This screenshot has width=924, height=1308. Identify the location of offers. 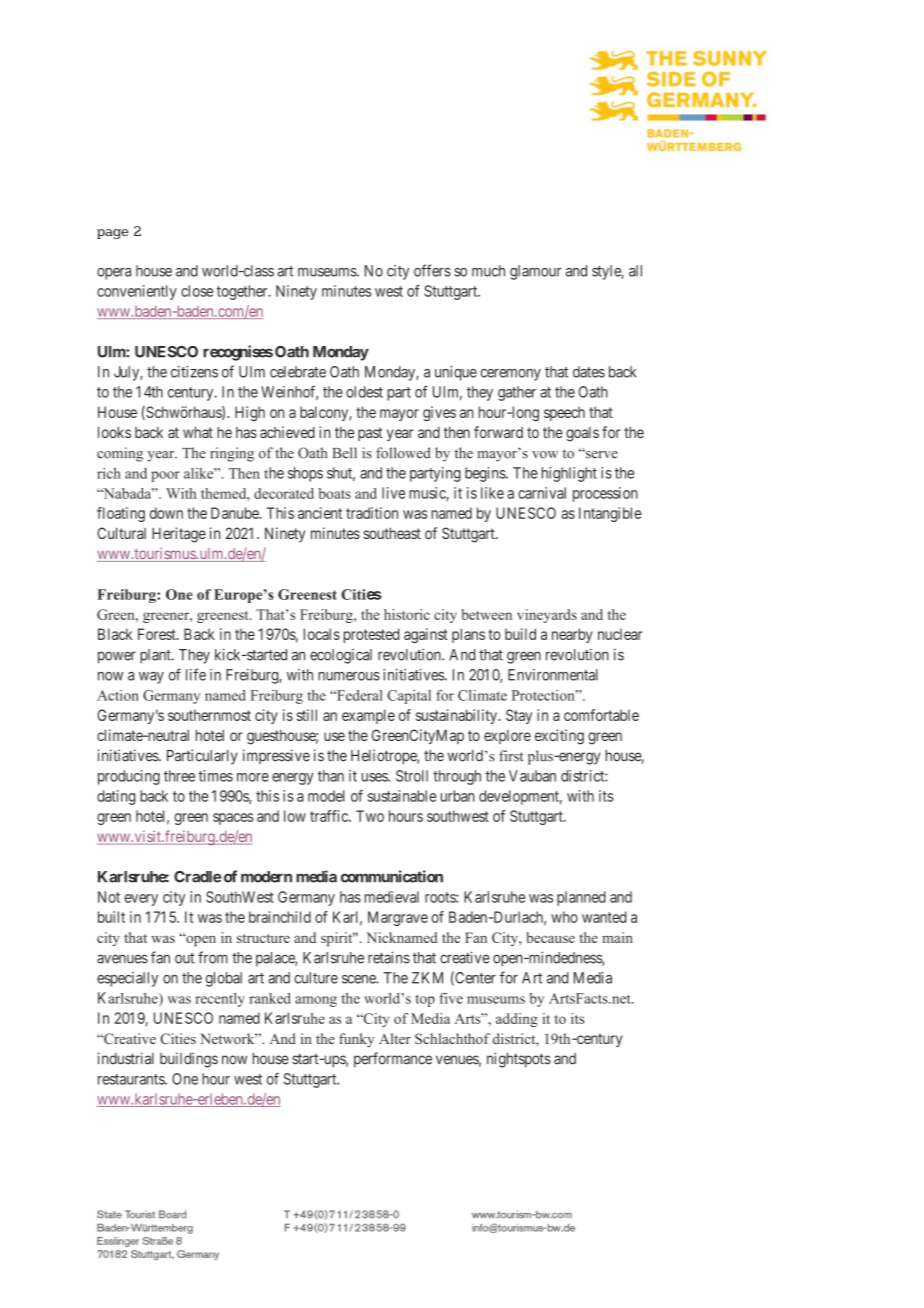
(432, 270).
